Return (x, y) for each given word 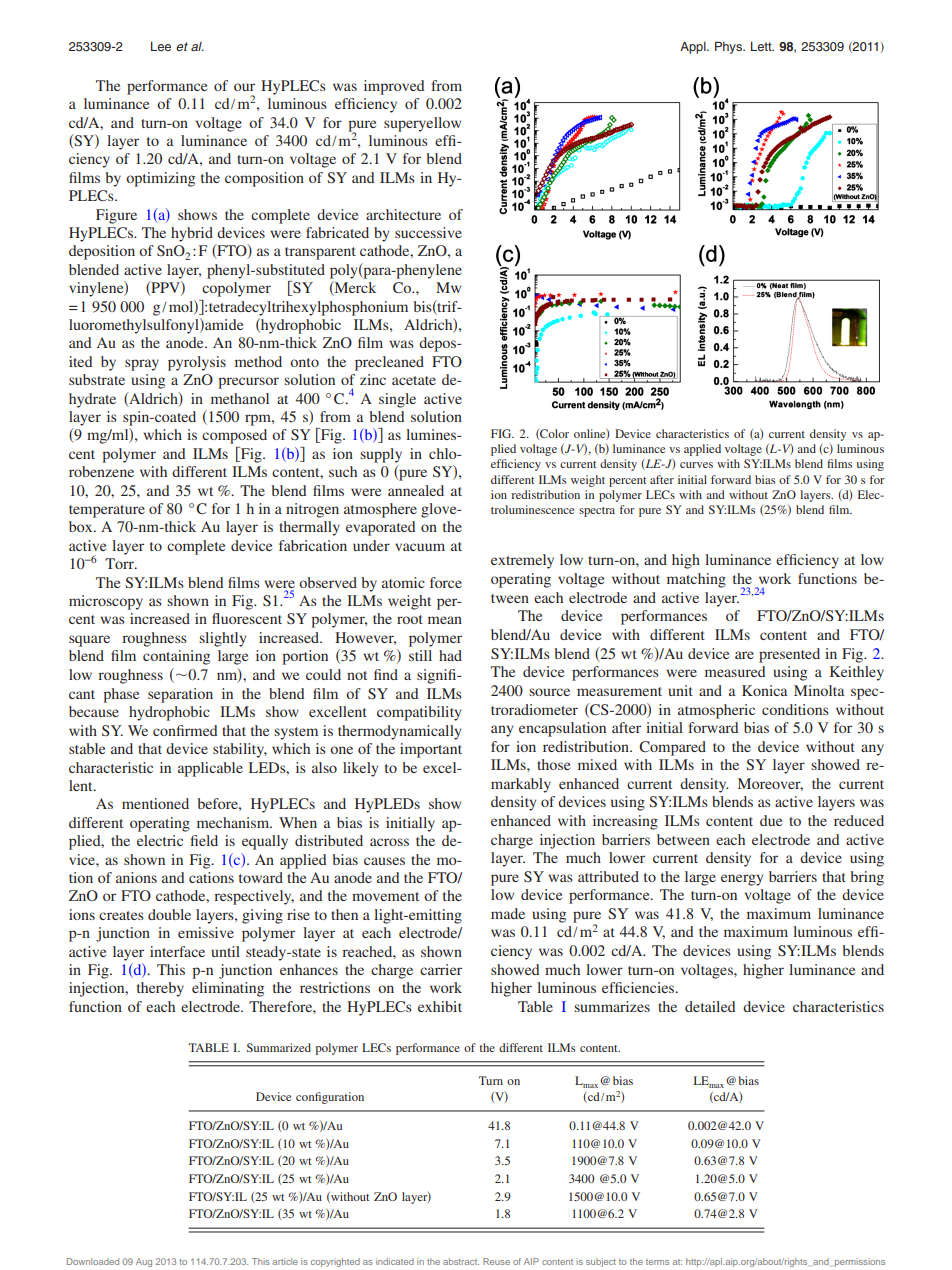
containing (176, 657)
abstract (461, 1261)
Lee (161, 46)
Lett (762, 46)
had (450, 655)
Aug (144, 1262)
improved (394, 87)
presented (789, 655)
